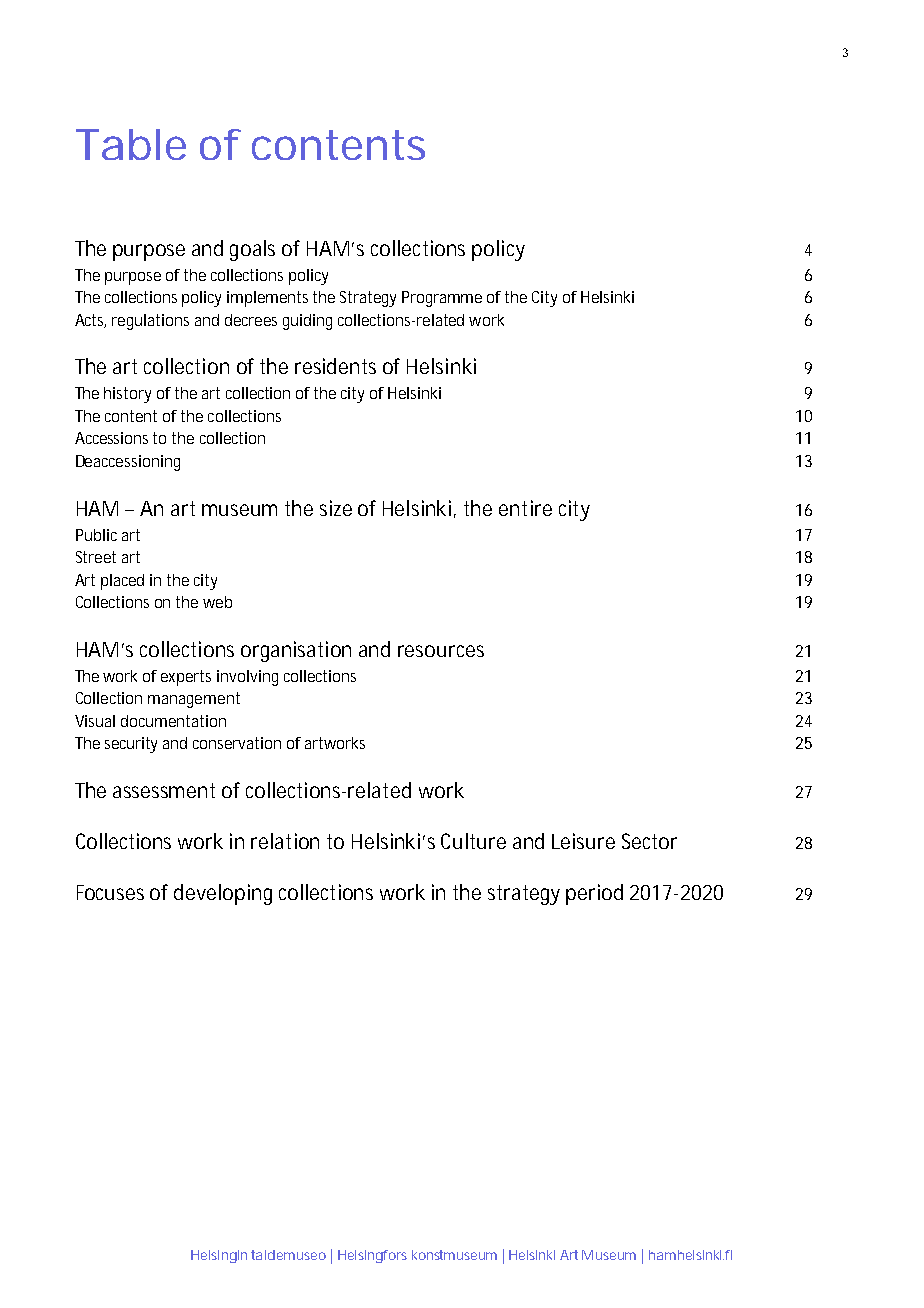 The height and width of the screenshot is (1308, 924). Describe the element at coordinates (110, 892) in the screenshot. I see `Focuses` at that location.
